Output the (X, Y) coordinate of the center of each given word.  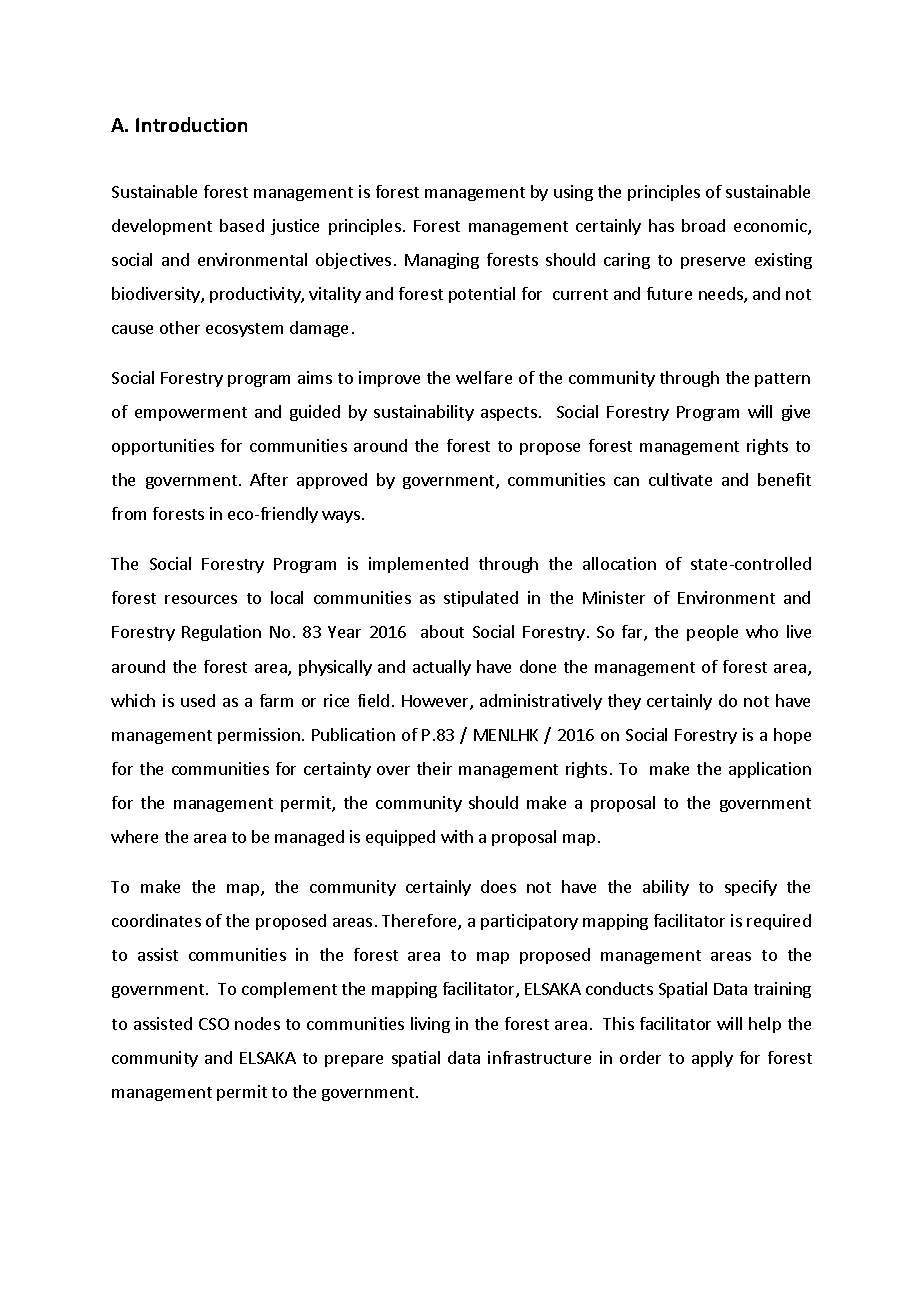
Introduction (191, 124)
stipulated (481, 599)
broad (703, 225)
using (573, 193)
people (712, 633)
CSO (214, 1024)
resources (201, 599)
